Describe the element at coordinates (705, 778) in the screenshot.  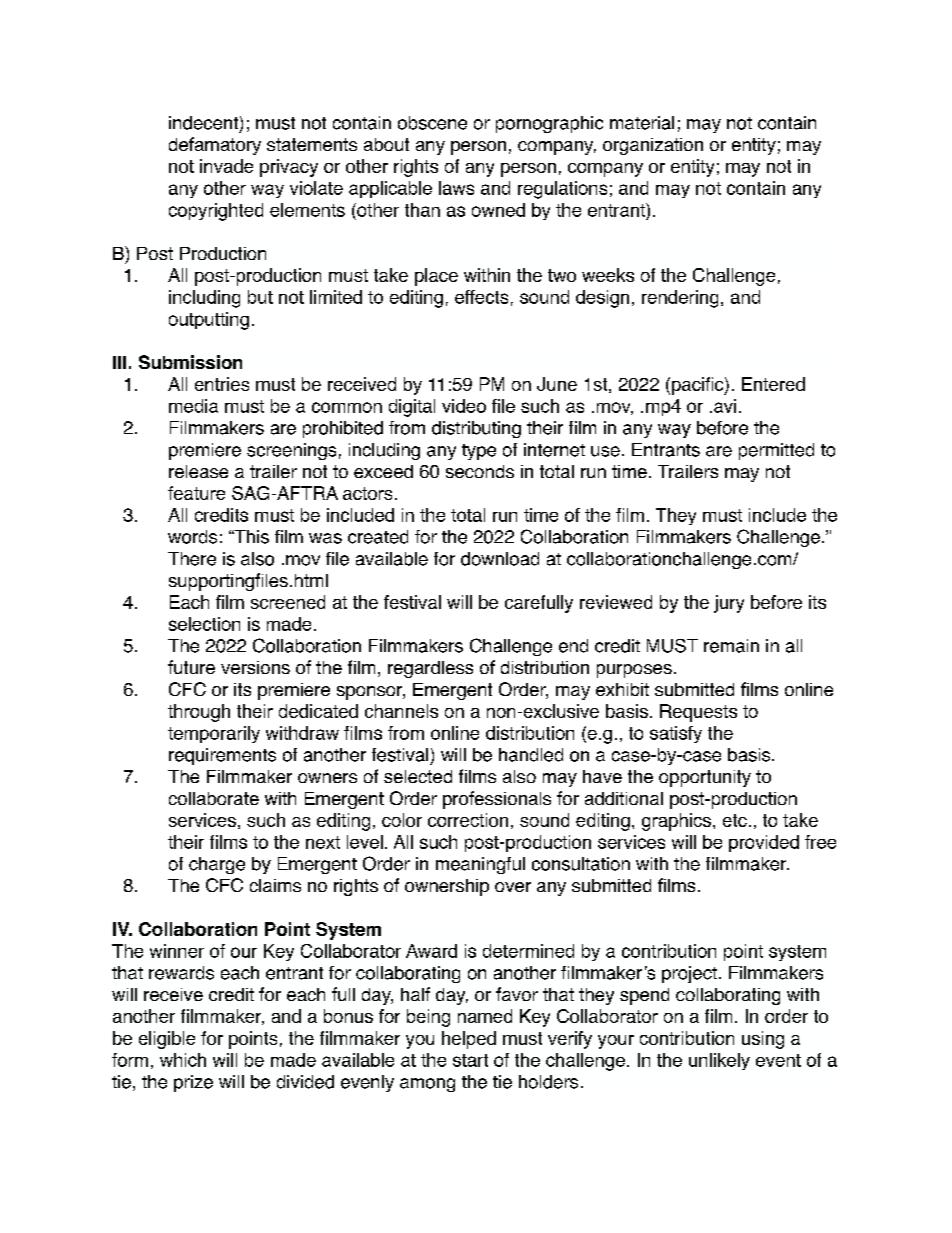
I see `opportunity` at that location.
